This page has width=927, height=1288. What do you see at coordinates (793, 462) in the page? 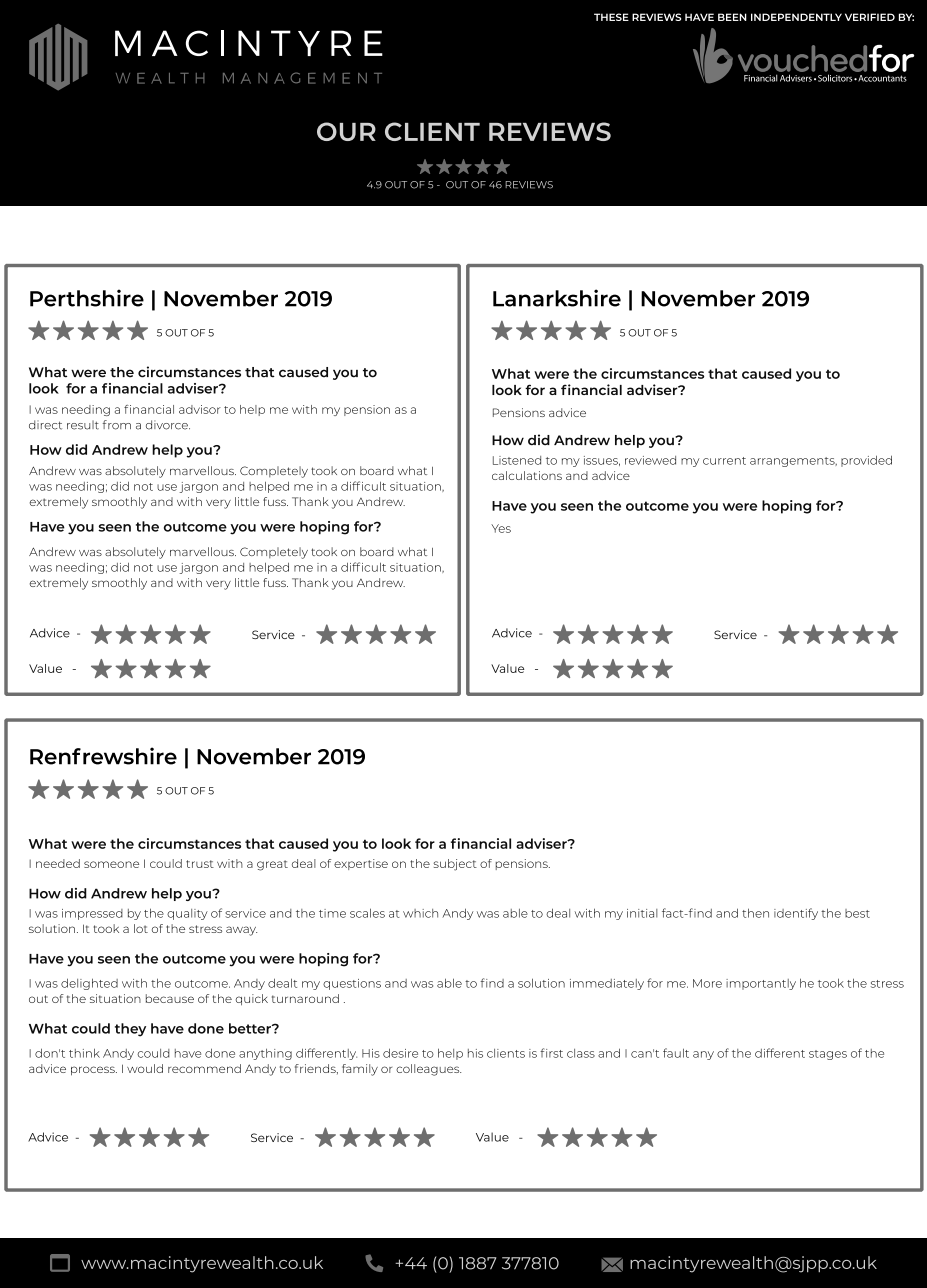
I see `arrangements` at bounding box center [793, 462].
